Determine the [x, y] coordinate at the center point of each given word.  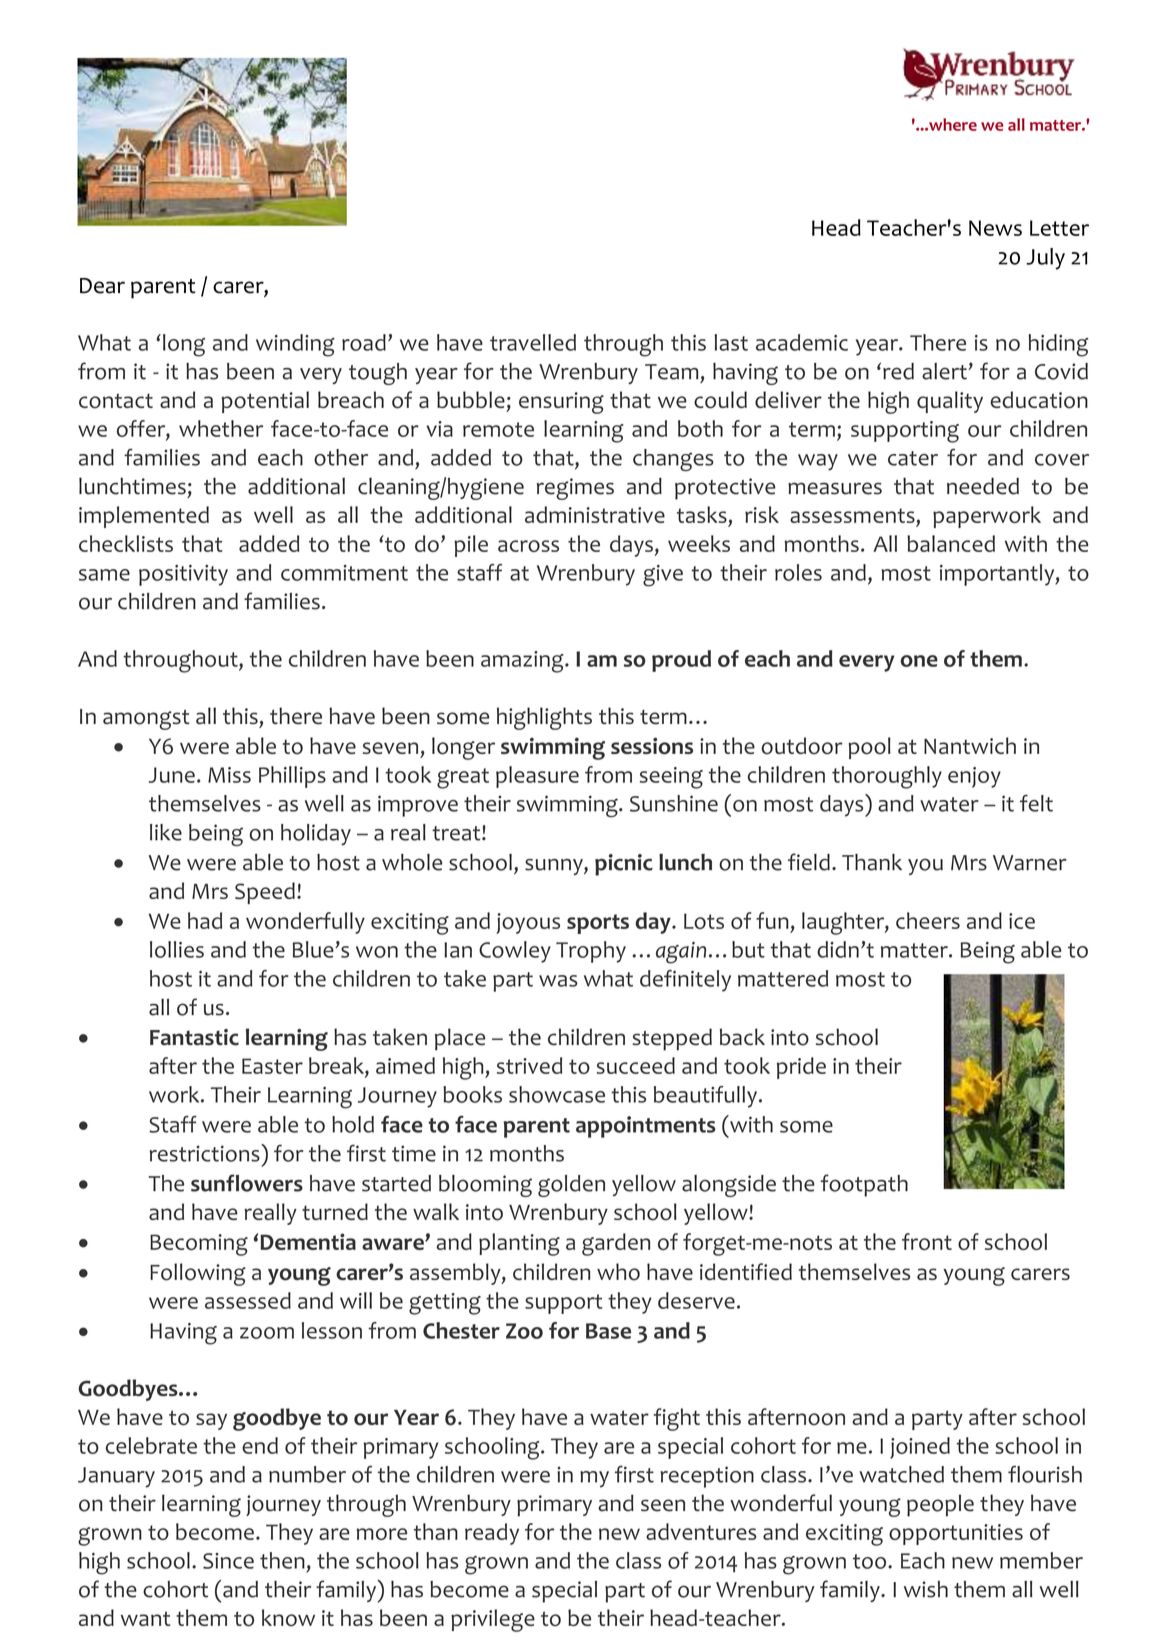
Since [228, 1561]
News [995, 228]
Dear [102, 286]
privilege [493, 1620]
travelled [533, 342]
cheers [928, 920]
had [205, 920]
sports [598, 924]
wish [926, 1589]
